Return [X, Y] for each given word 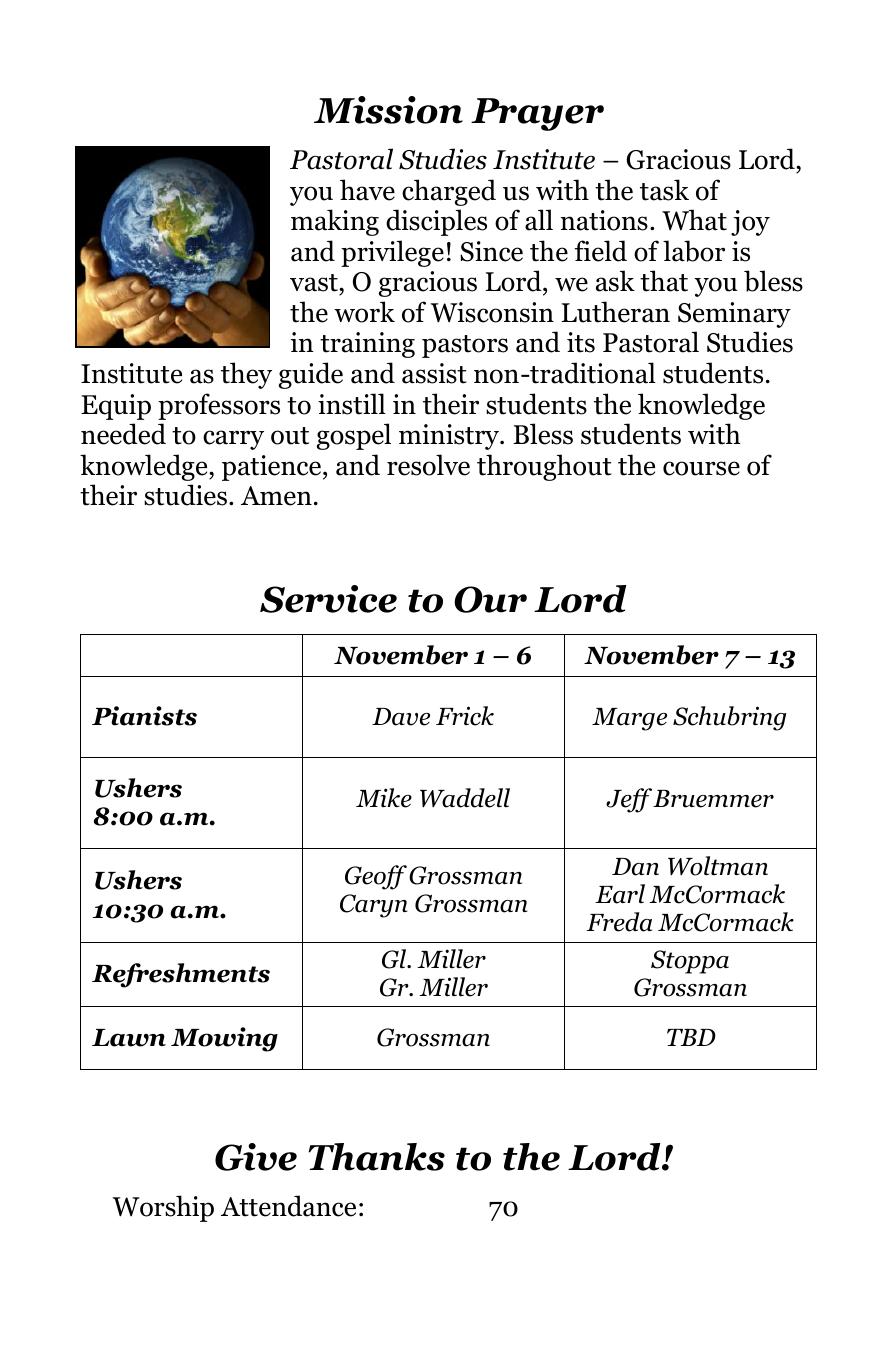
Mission [388, 110]
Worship [163, 1208]
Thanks [376, 1157]
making [335, 222]
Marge [629, 719]
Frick [465, 716]
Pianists [144, 716]
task [664, 190]
